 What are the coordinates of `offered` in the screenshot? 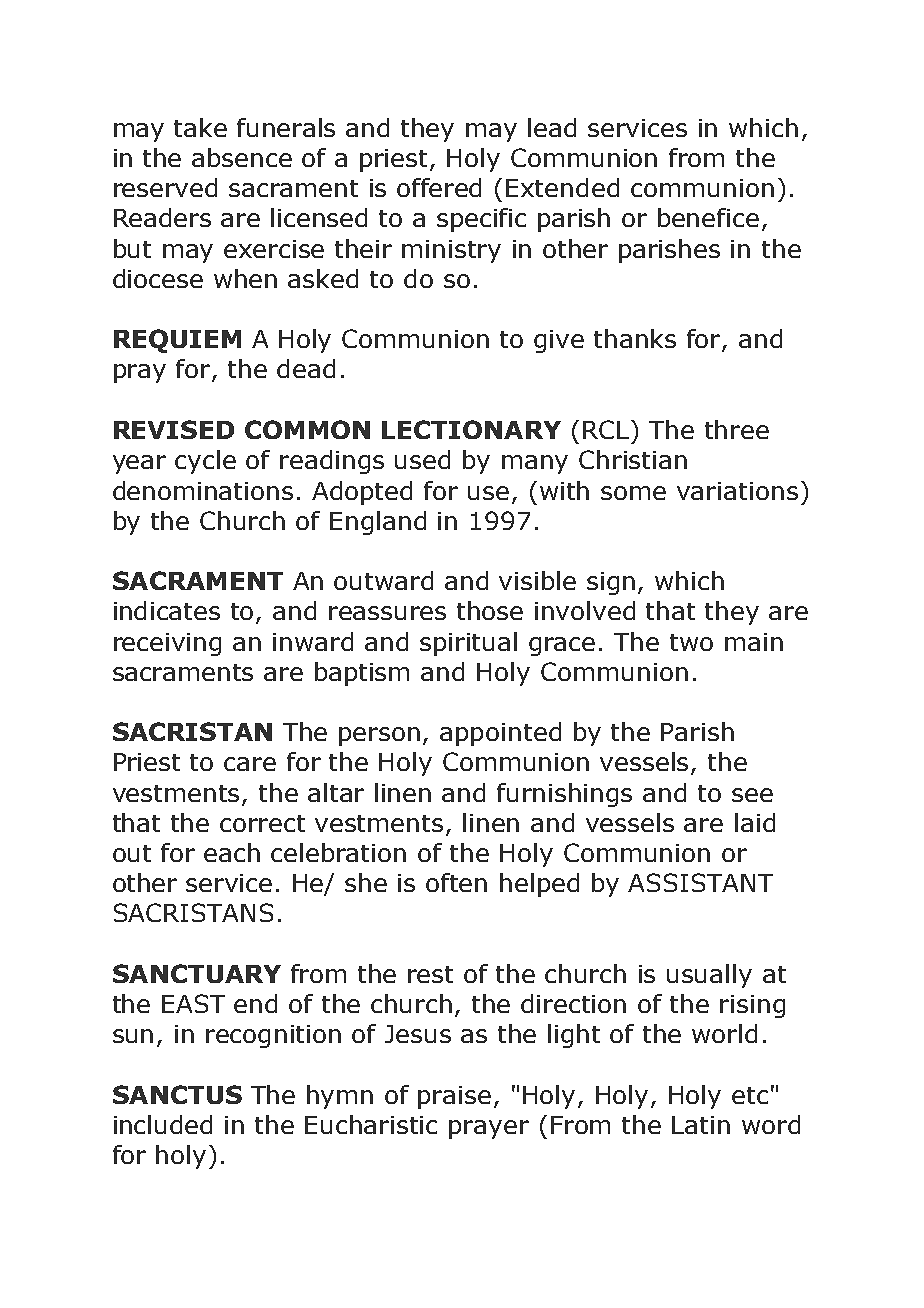 It's located at (439, 187).
